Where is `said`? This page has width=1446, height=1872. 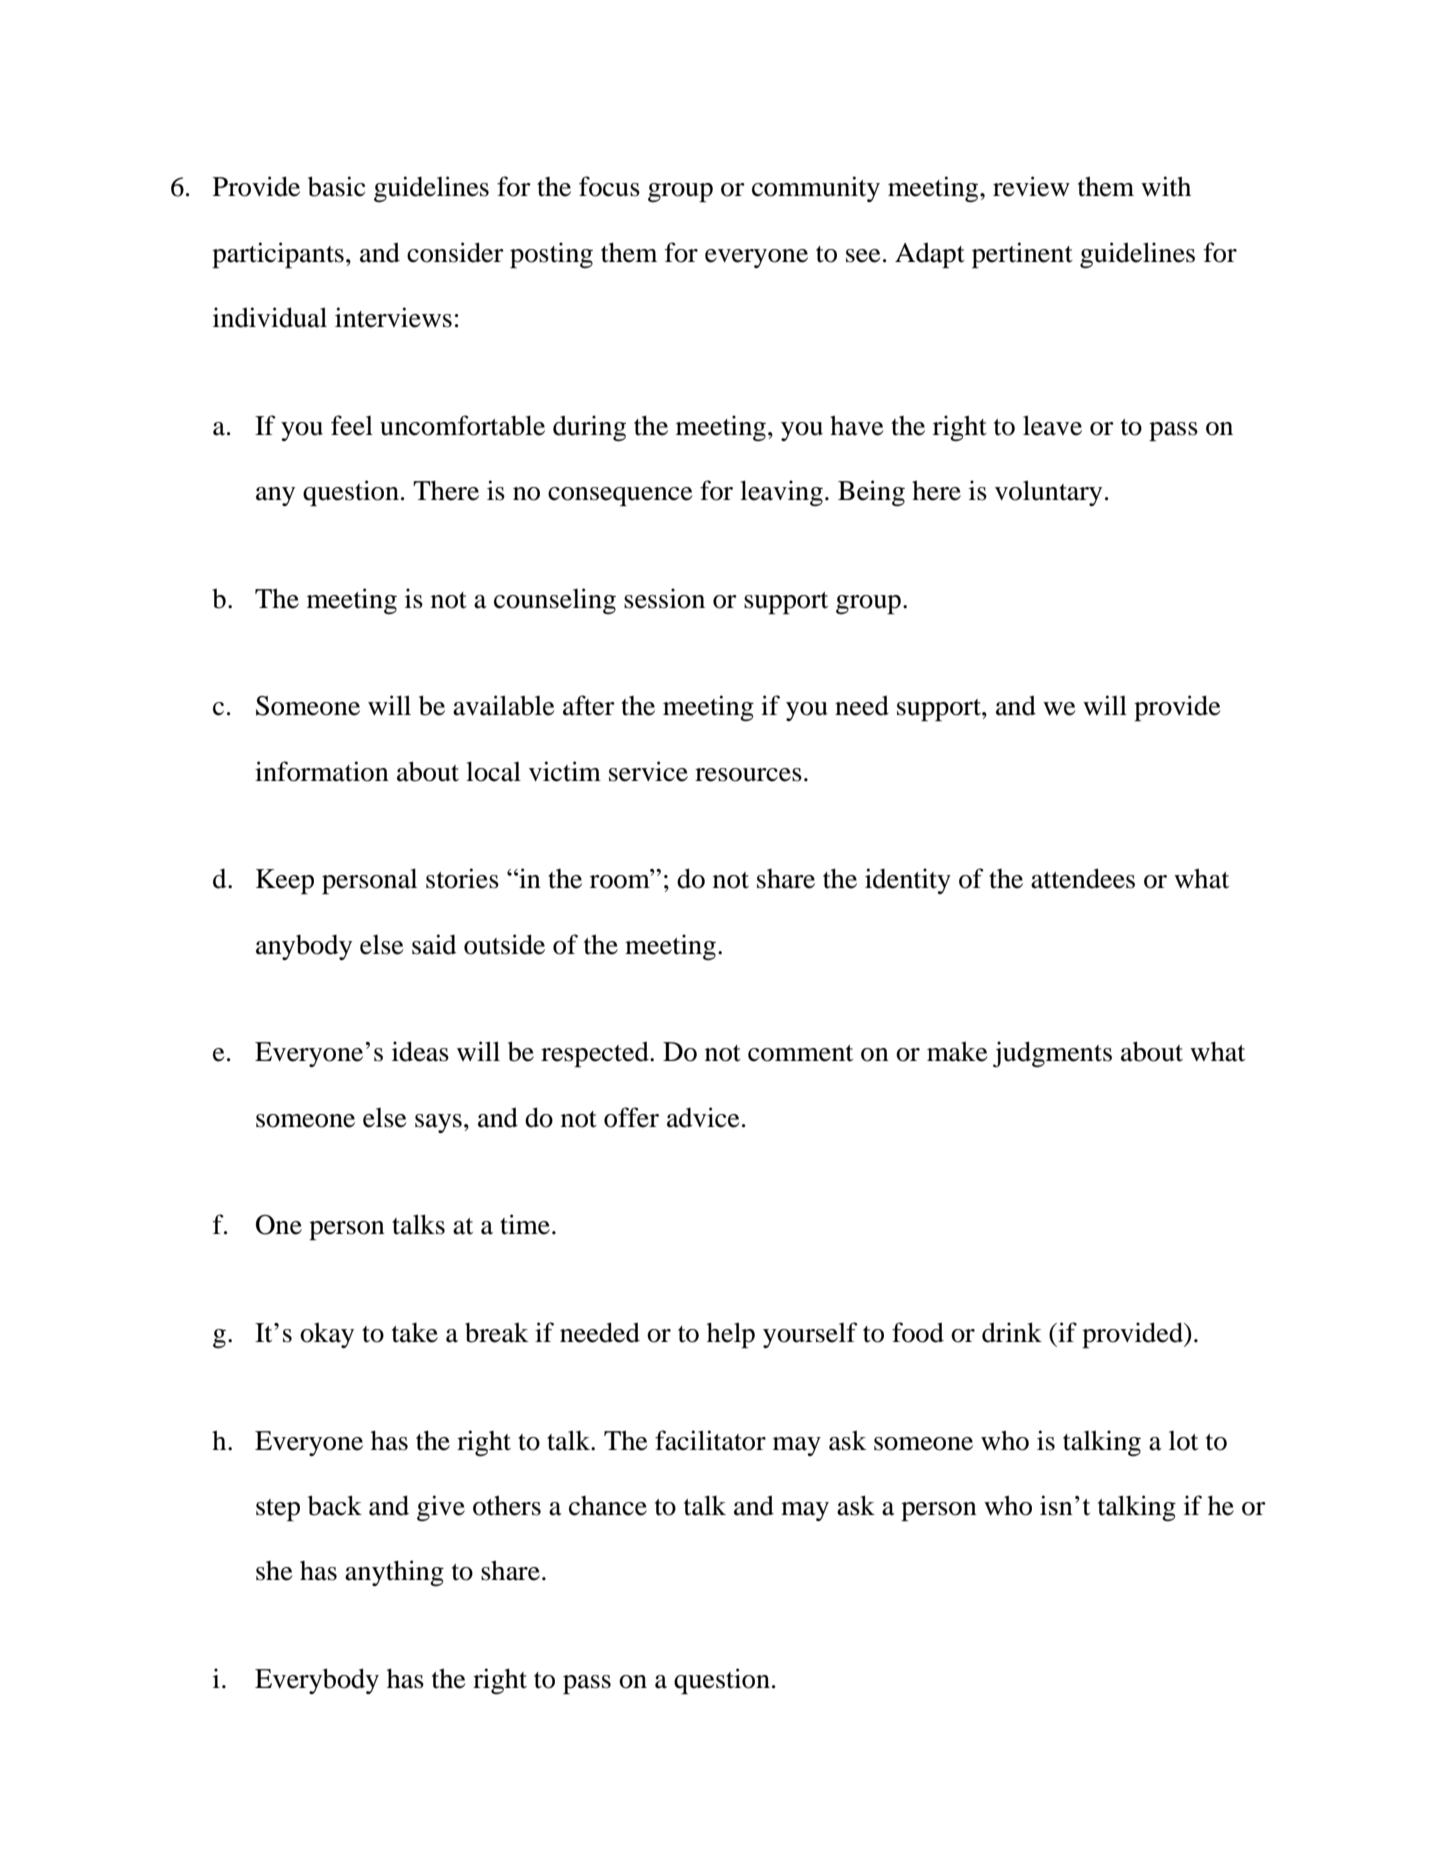
said is located at coordinates (434, 944).
